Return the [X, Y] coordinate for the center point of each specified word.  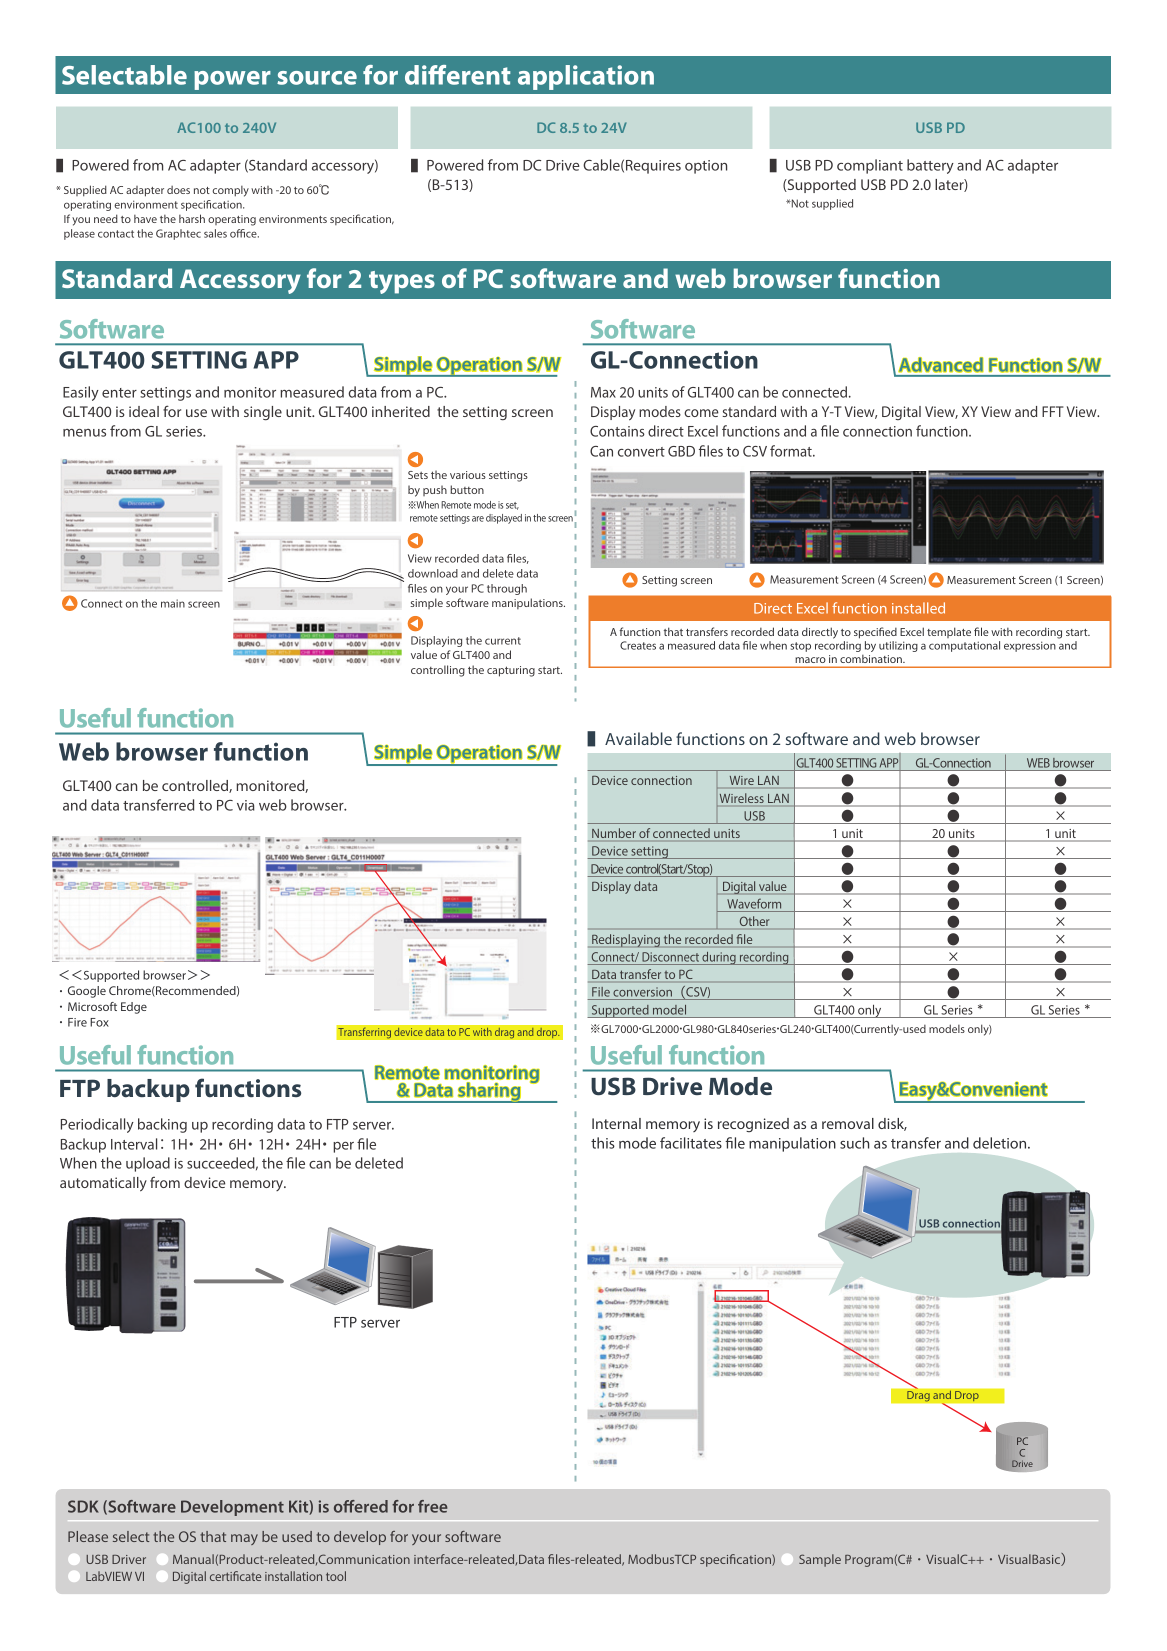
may [244, 1539]
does [178, 190]
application [586, 77]
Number [614, 833]
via [246, 805]
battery [930, 166]
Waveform [754, 904]
